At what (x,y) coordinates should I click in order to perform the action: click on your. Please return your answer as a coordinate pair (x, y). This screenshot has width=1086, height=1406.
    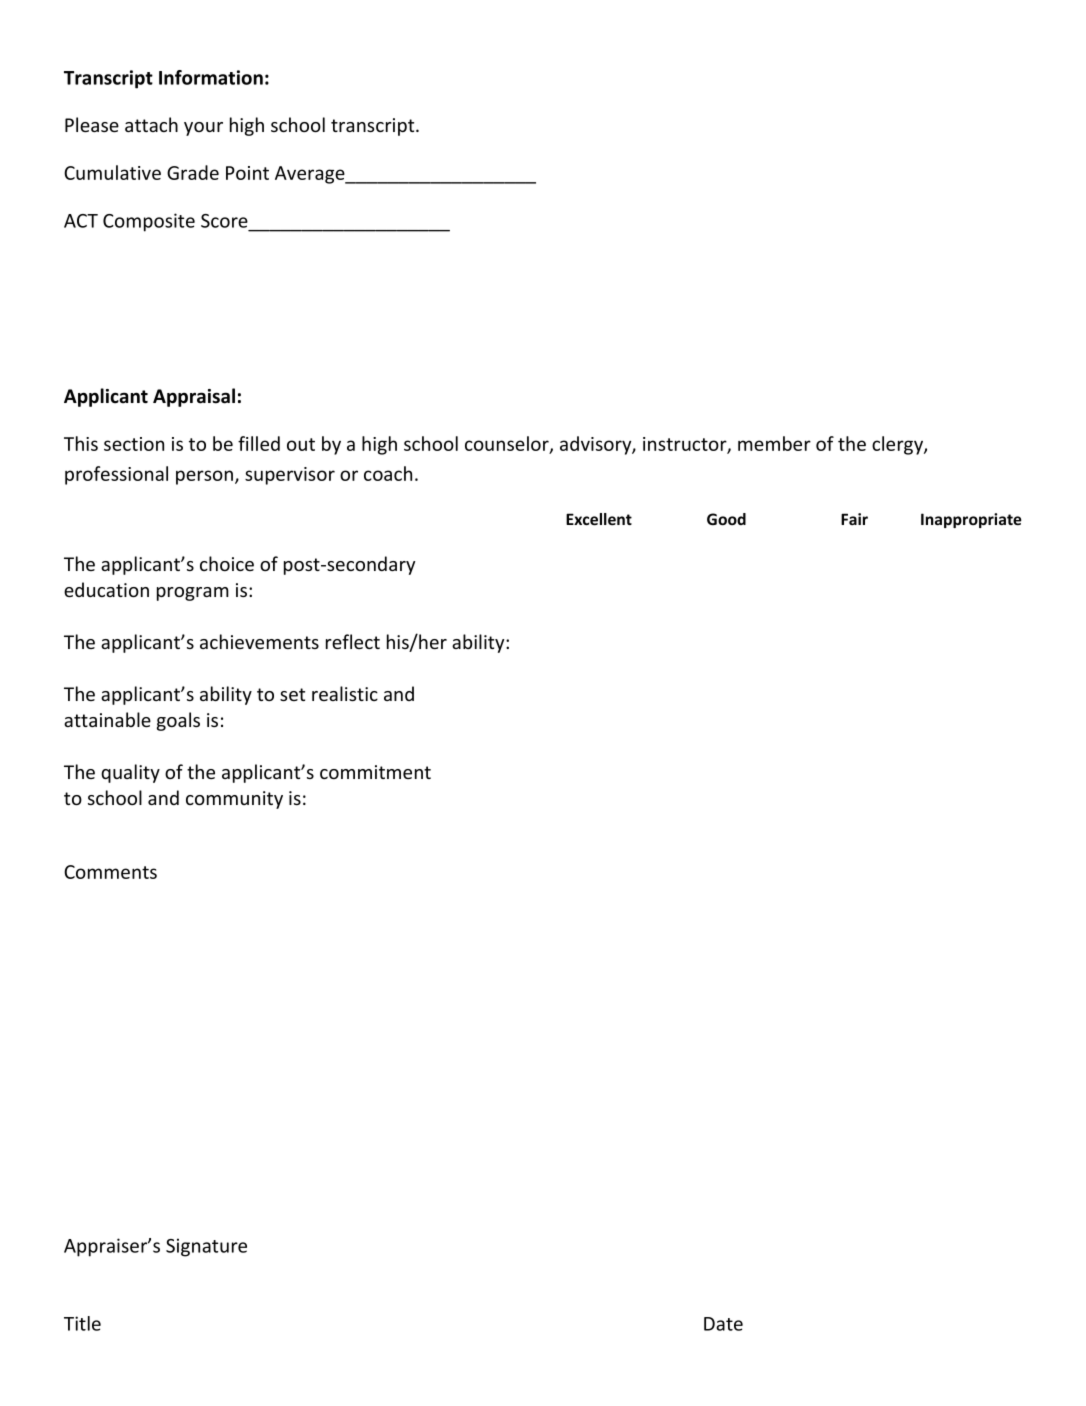
    Looking at the image, I should click on (203, 129).
